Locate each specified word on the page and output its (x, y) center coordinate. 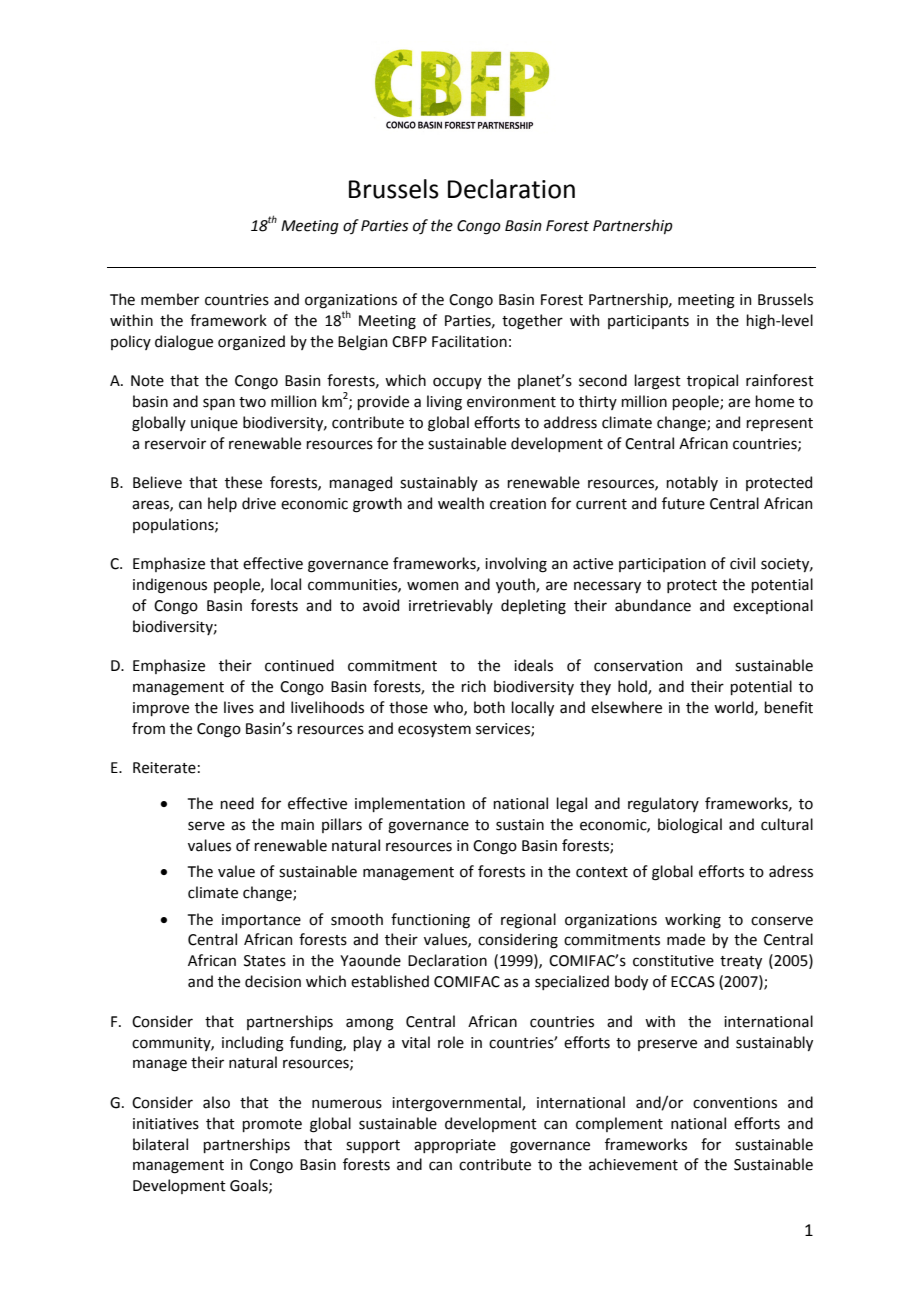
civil (742, 563)
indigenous (170, 586)
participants (648, 322)
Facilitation (469, 341)
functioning (430, 921)
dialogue (184, 343)
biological (690, 826)
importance (261, 921)
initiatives (166, 1124)
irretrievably (451, 606)
